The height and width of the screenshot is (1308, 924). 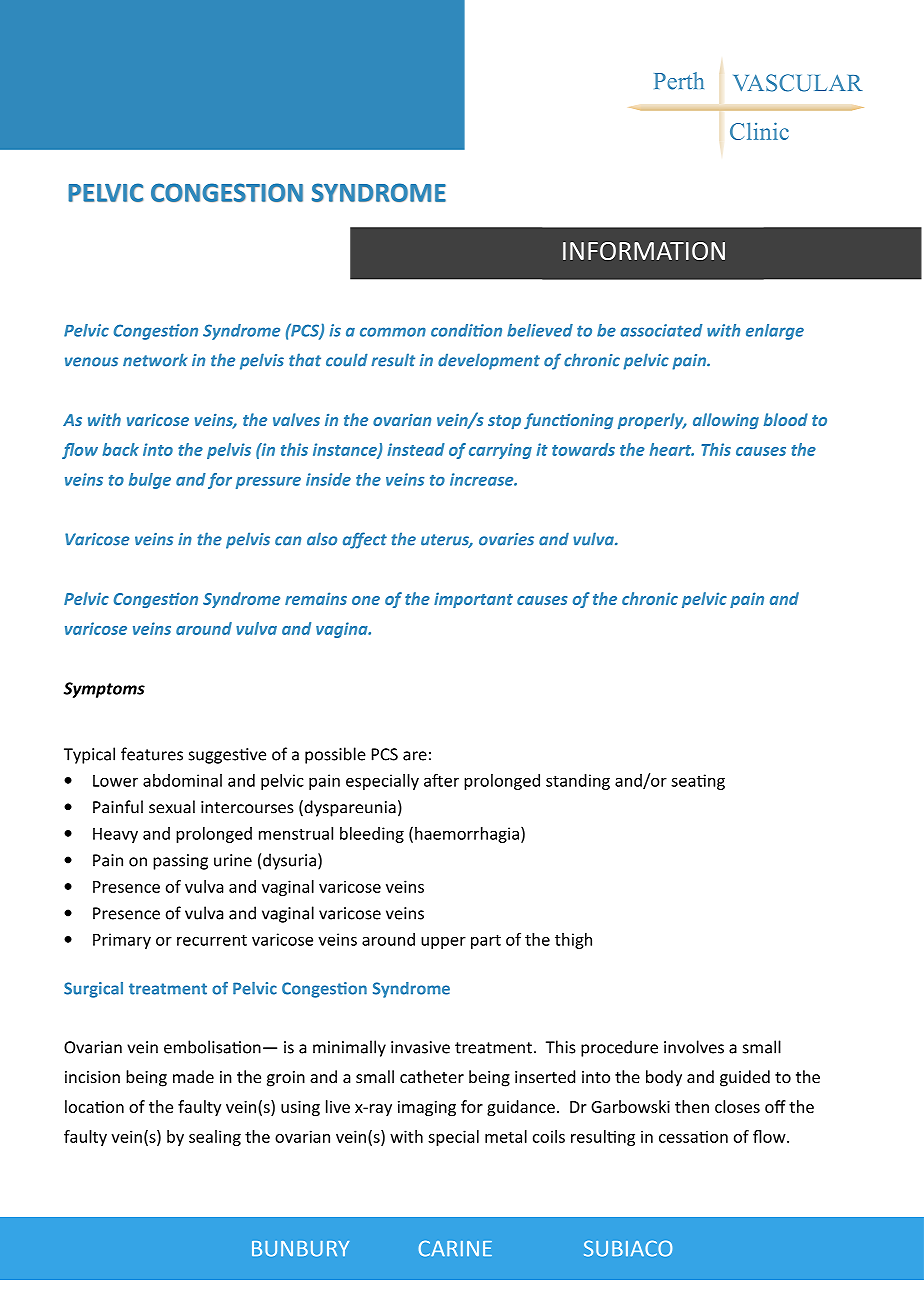 I want to click on standing, so click(x=578, y=782).
